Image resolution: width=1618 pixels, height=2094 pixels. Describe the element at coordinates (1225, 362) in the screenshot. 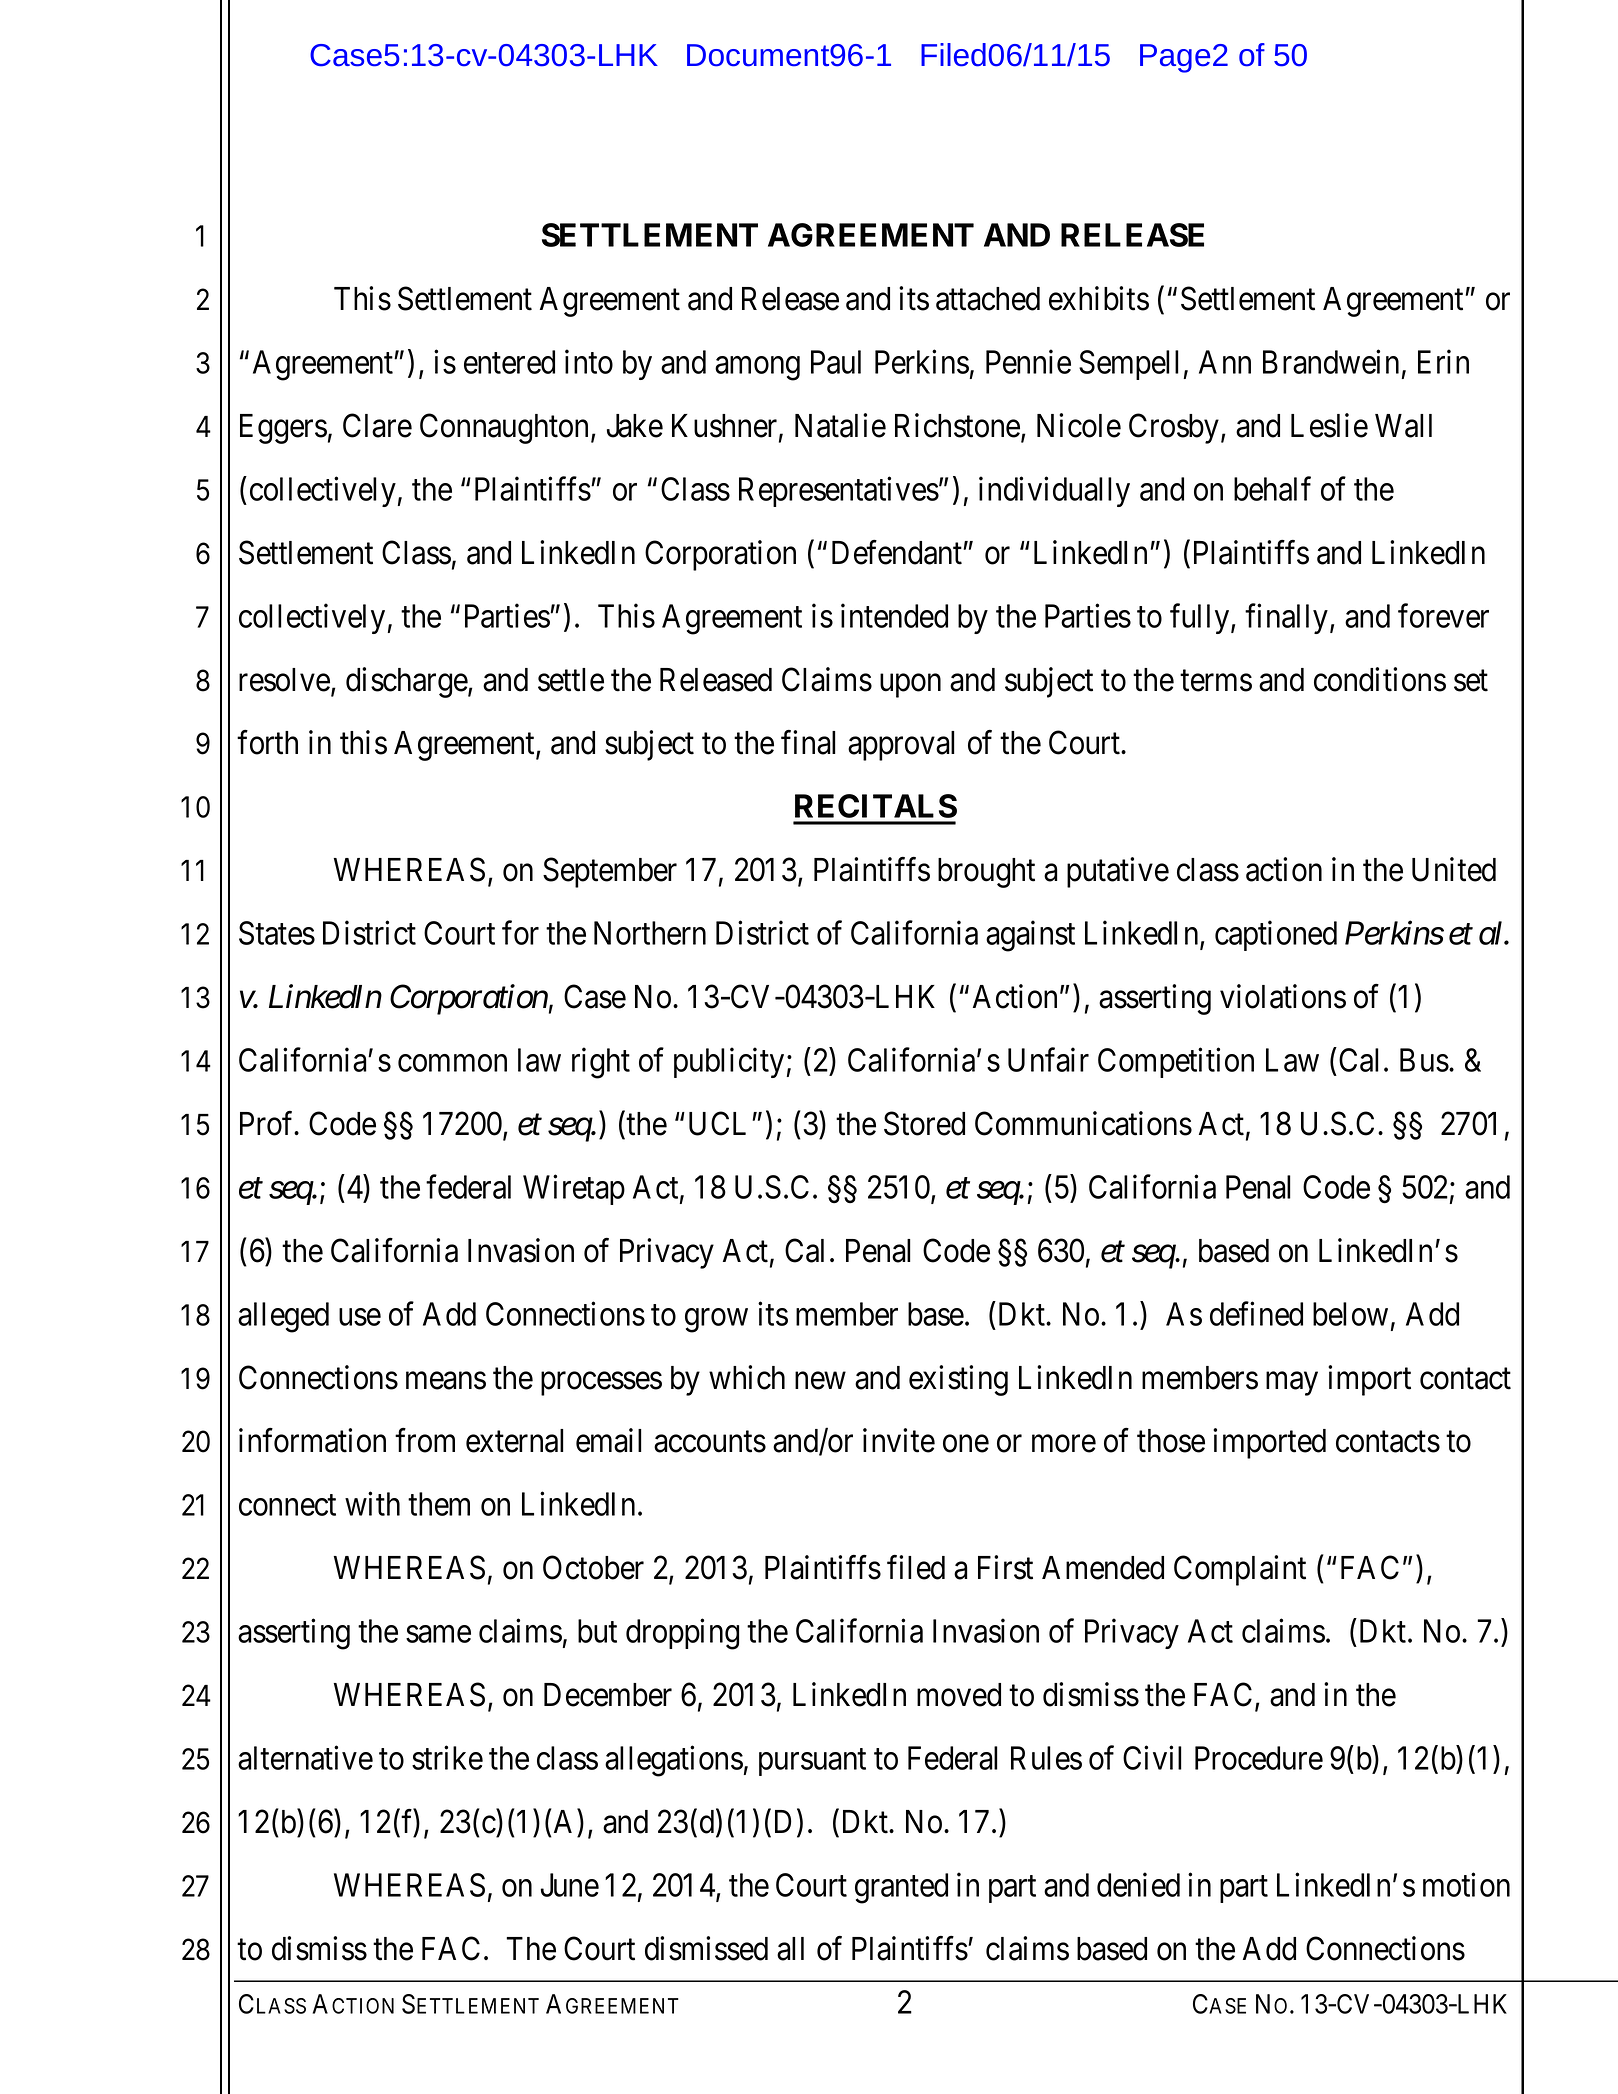

I see `Ann` at that location.
